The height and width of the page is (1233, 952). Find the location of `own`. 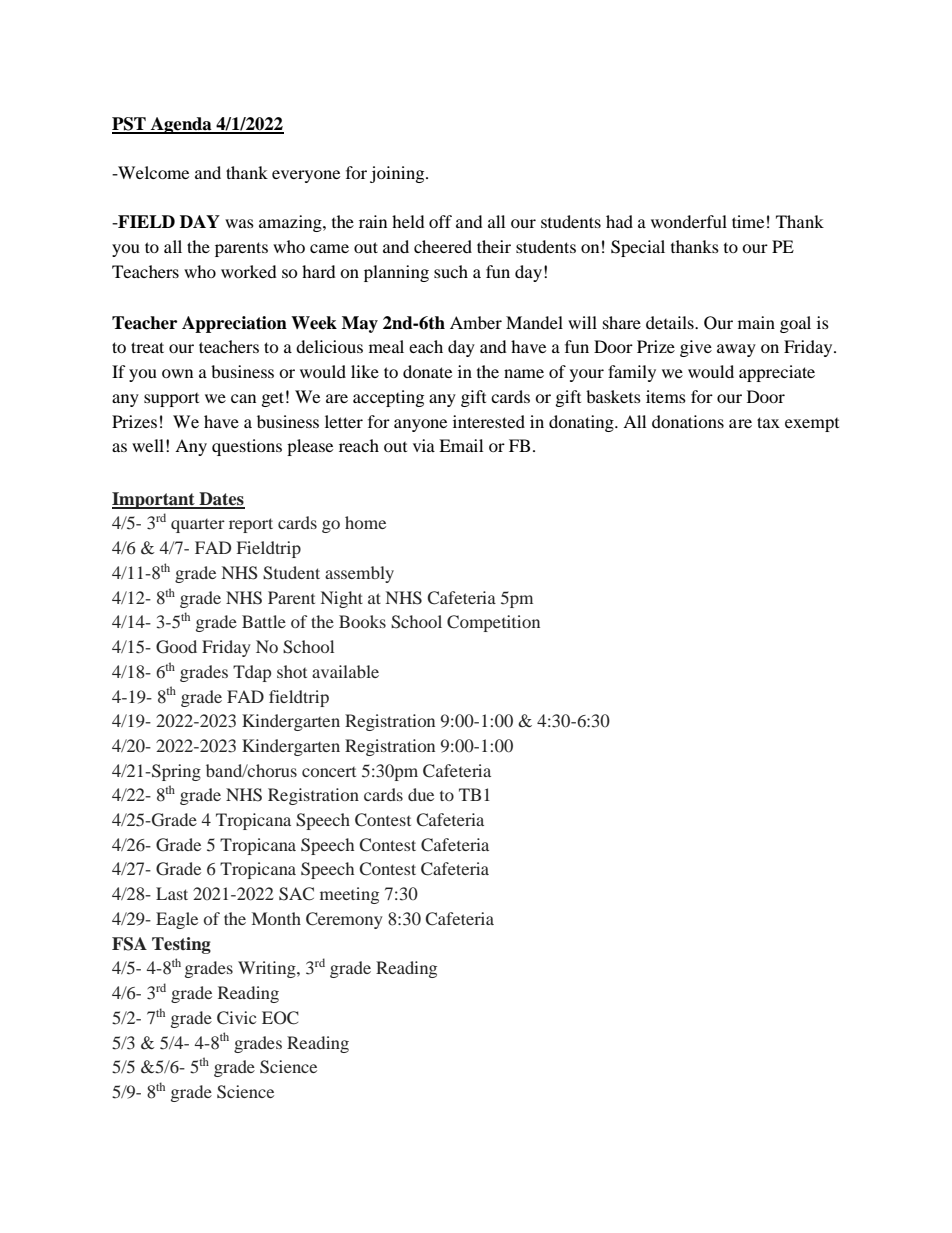

own is located at coordinates (177, 373).
